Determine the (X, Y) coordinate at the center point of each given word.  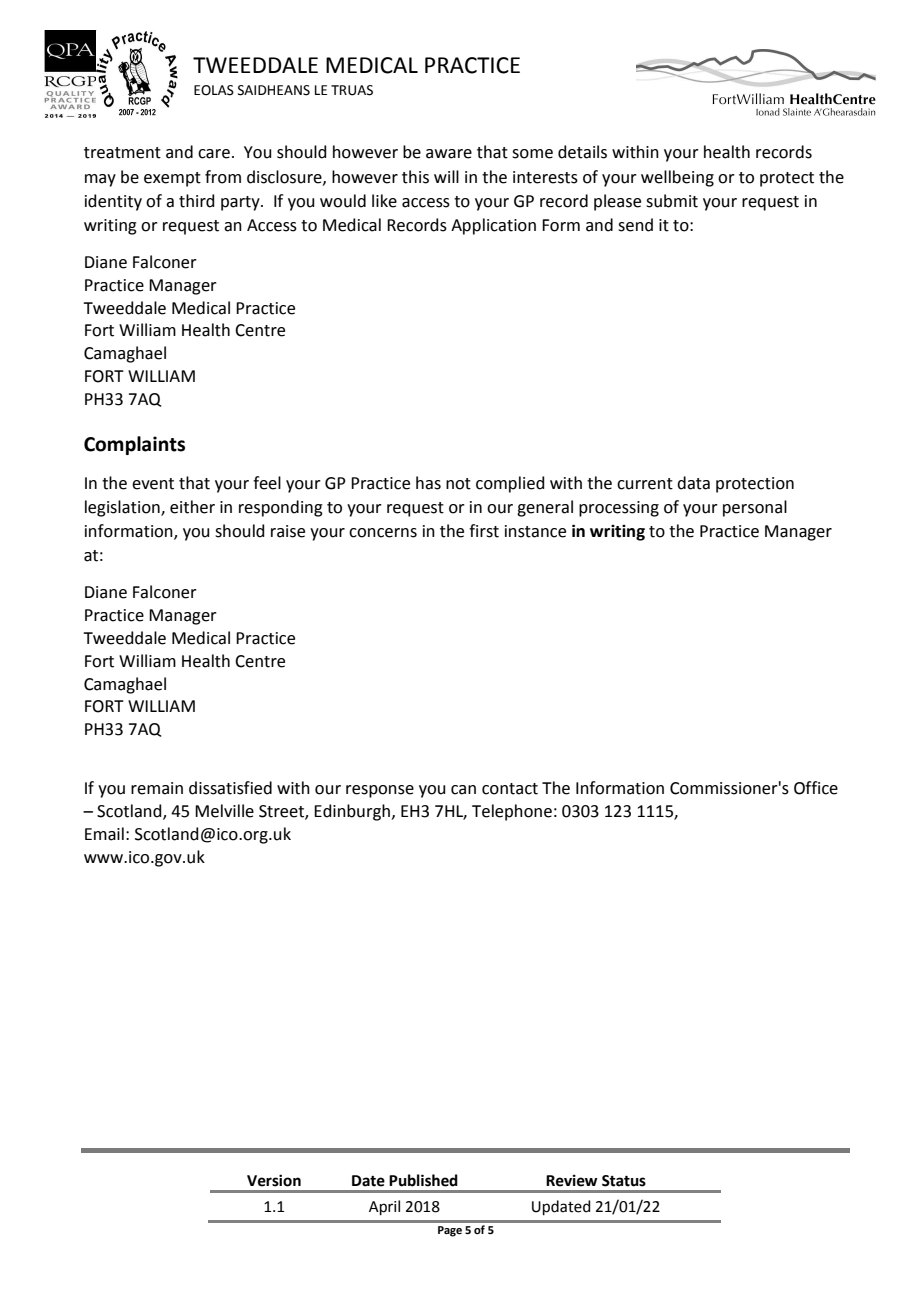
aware (449, 154)
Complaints (134, 445)
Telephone (512, 812)
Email (104, 834)
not (458, 484)
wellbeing (677, 178)
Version (274, 1180)
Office (816, 788)
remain (157, 788)
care (214, 154)
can (463, 790)
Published (423, 1180)
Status (624, 1181)
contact (510, 789)
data (693, 483)
